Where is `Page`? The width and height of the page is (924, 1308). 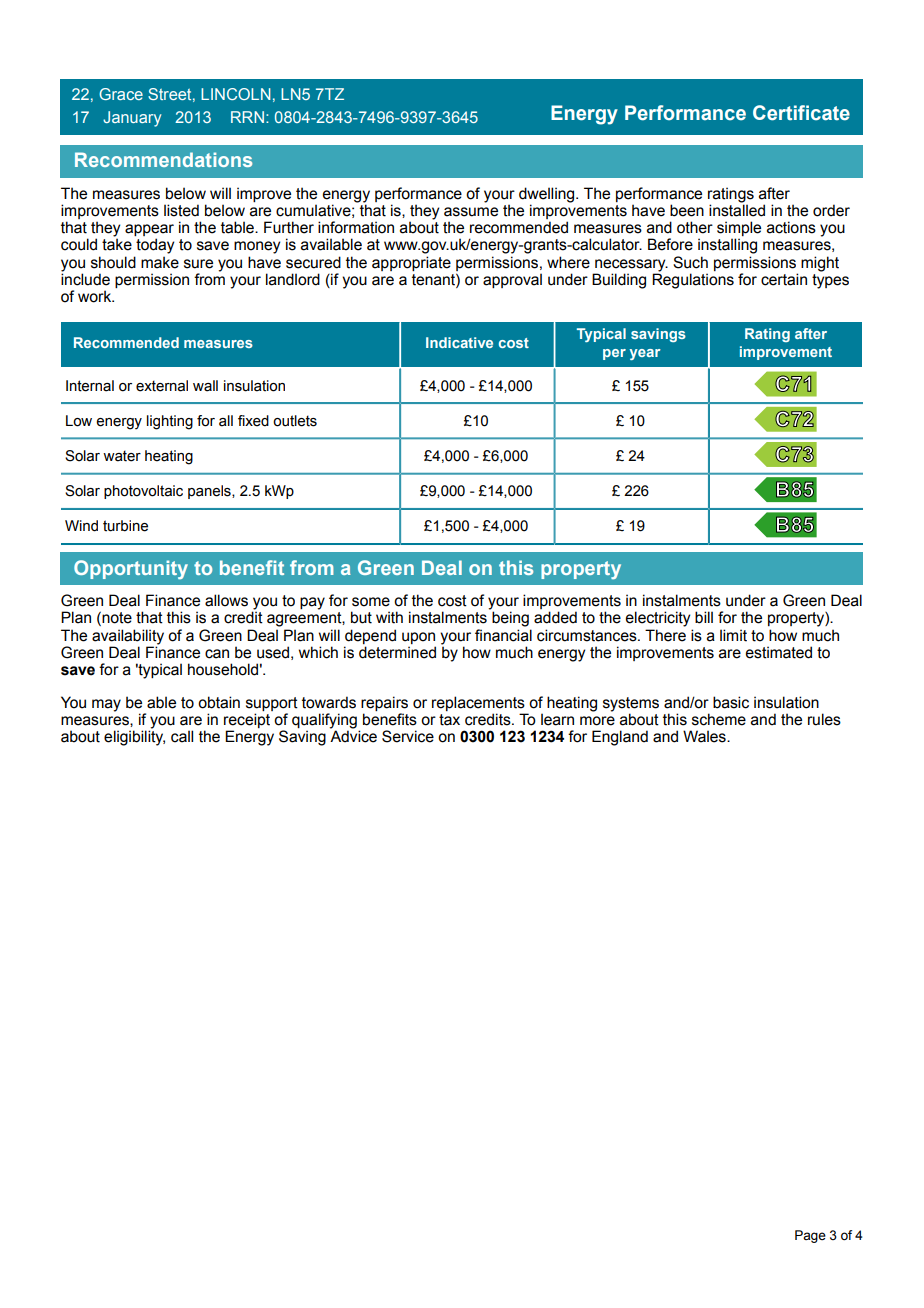
Page is located at coordinates (810, 1236).
